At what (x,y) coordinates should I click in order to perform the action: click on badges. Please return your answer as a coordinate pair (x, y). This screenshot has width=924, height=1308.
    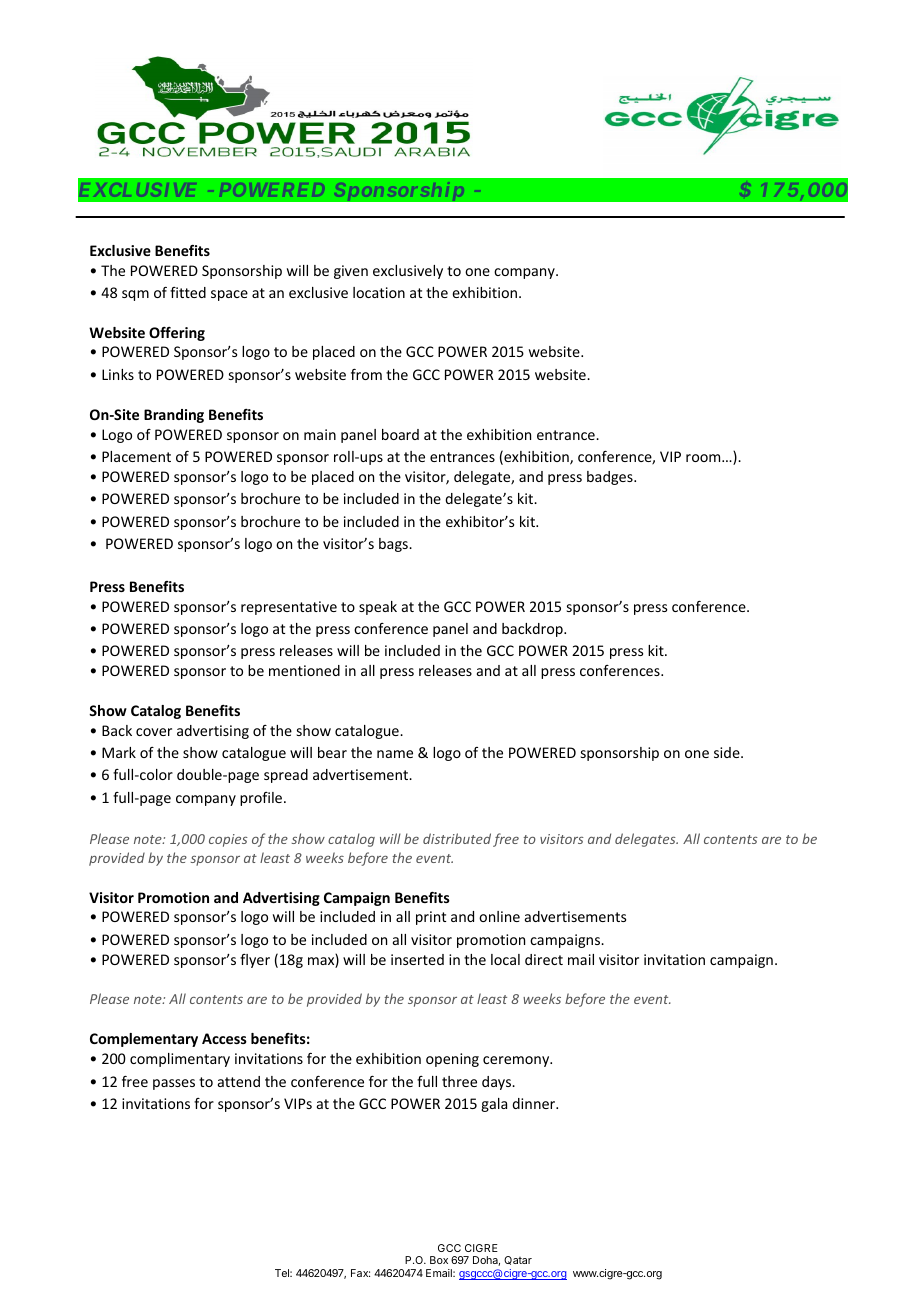
    Looking at the image, I should click on (611, 478).
